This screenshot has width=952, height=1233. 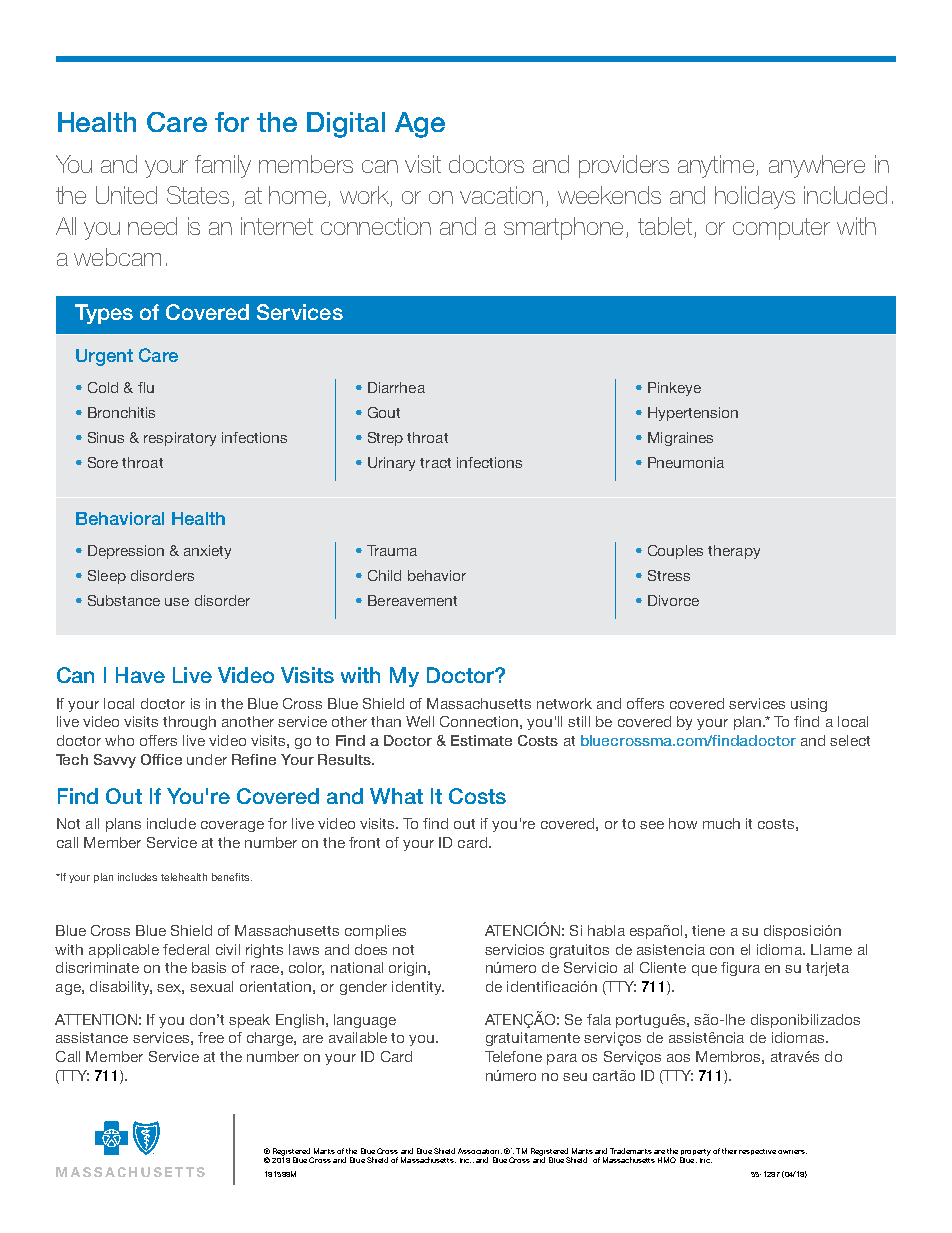 What do you see at coordinates (396, 796) in the screenshot?
I see `What` at bounding box center [396, 796].
